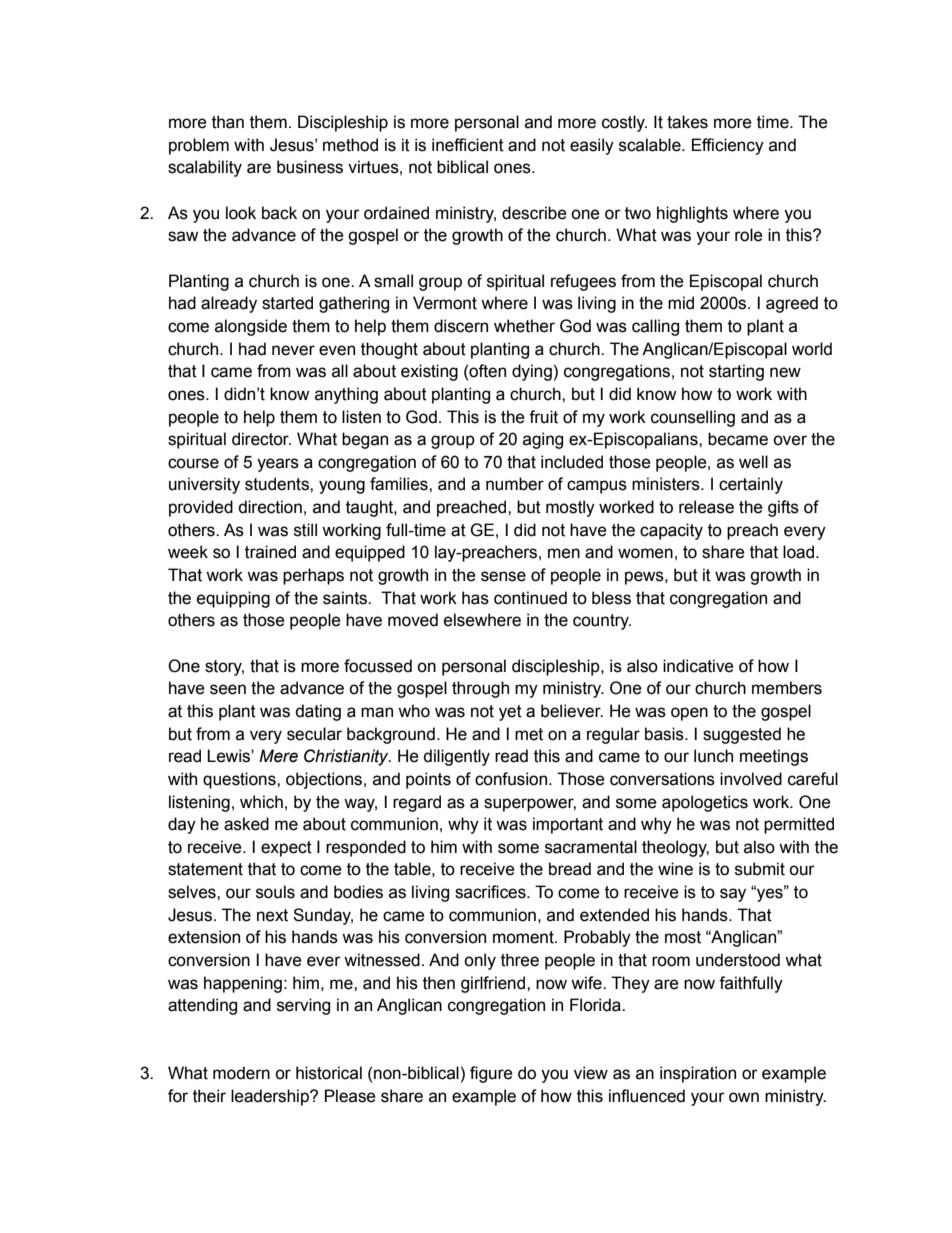  I want to click on than, so click(228, 122).
